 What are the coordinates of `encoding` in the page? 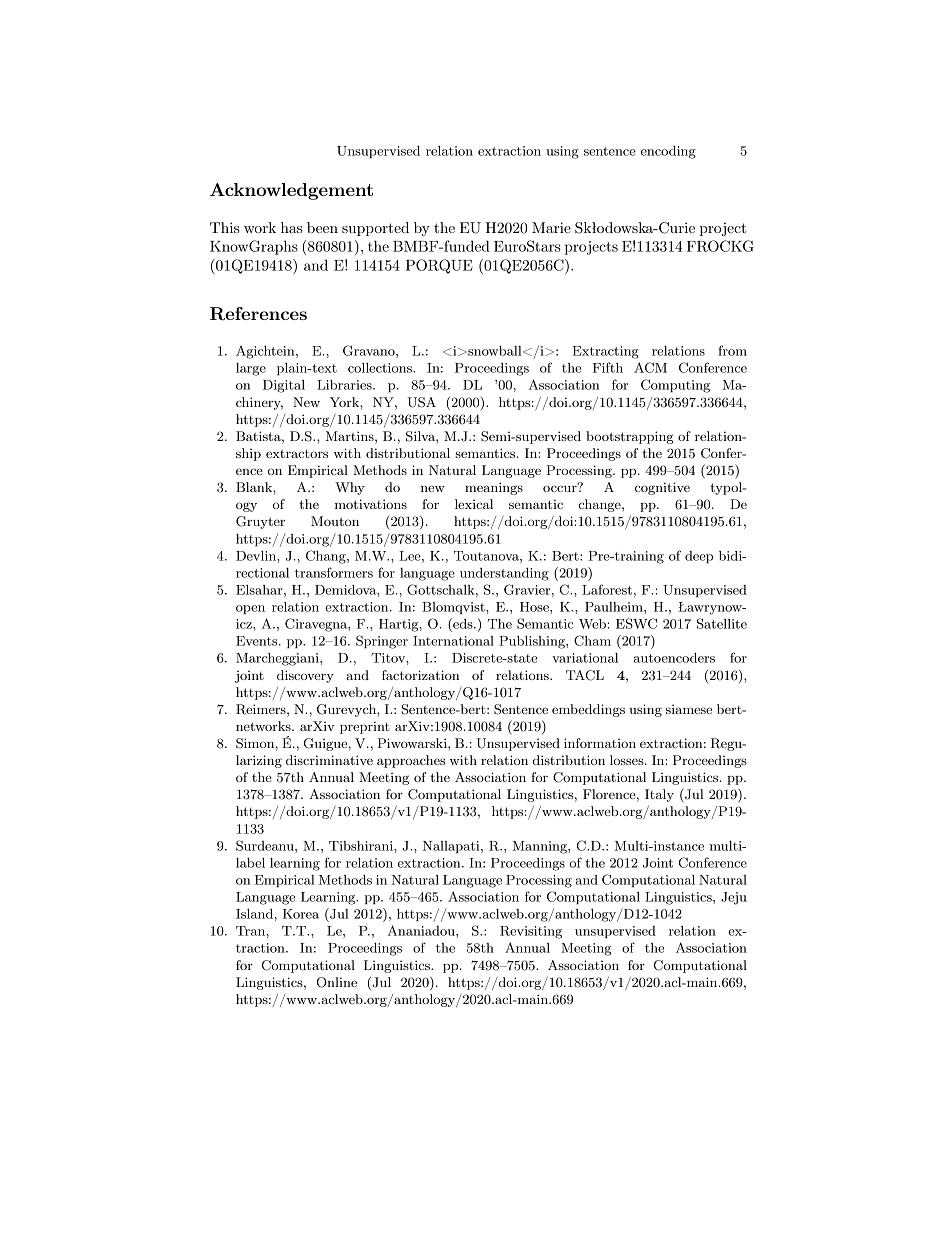 It's located at (668, 152).
